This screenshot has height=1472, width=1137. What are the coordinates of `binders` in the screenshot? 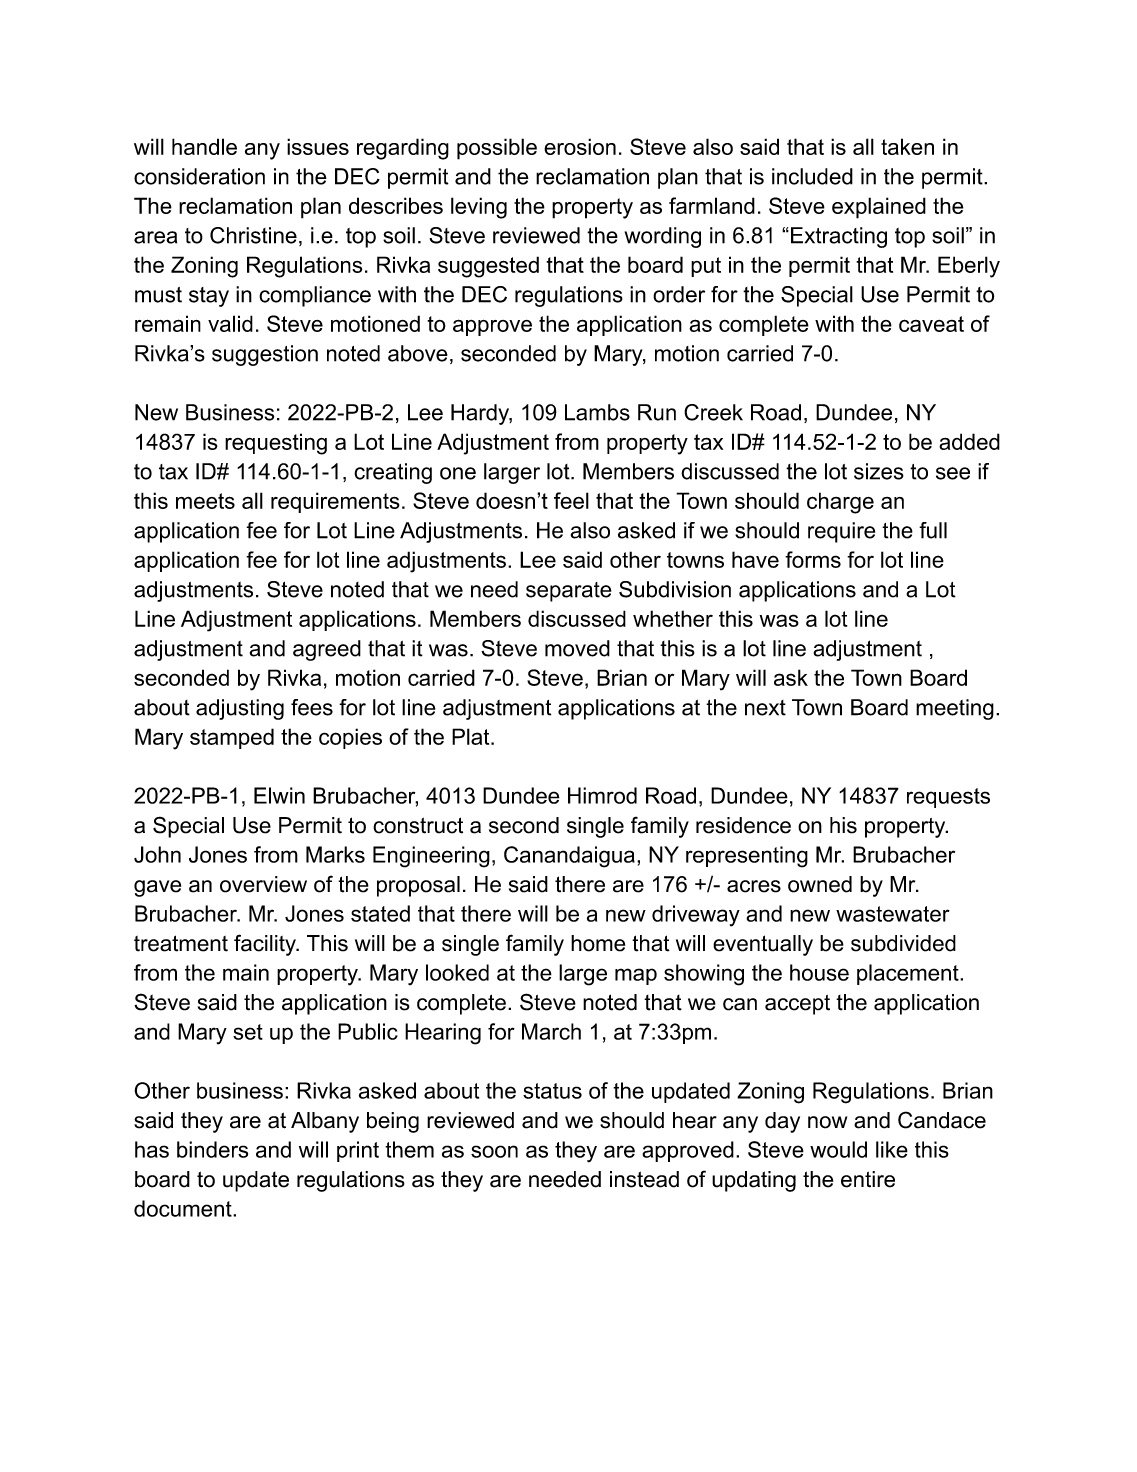 It's located at (212, 1149).
